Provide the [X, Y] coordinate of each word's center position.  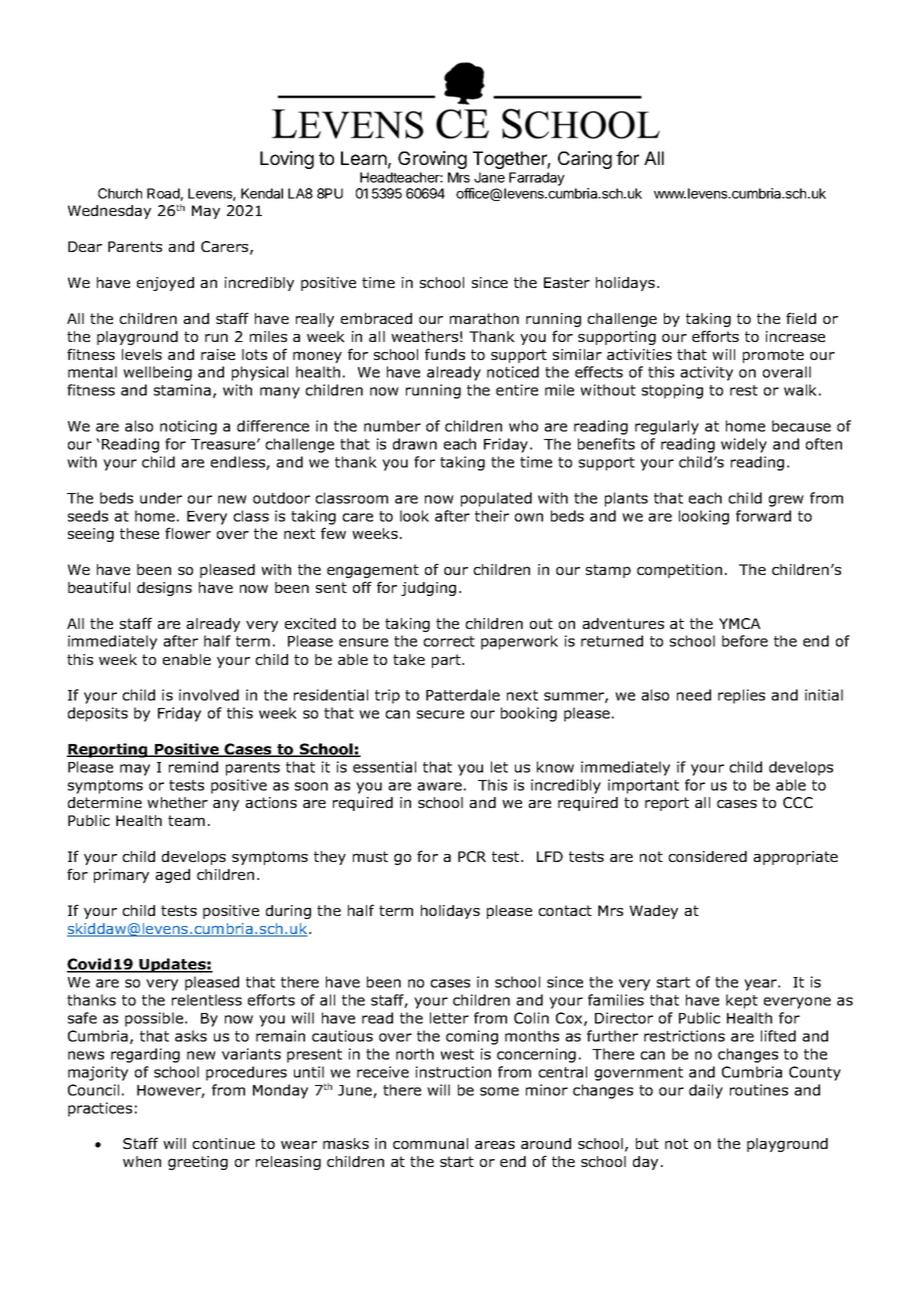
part [447, 661]
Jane [489, 177]
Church [120, 193]
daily [706, 1091]
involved [209, 695]
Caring [585, 160]
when [142, 1161]
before [745, 641]
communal [430, 1143]
